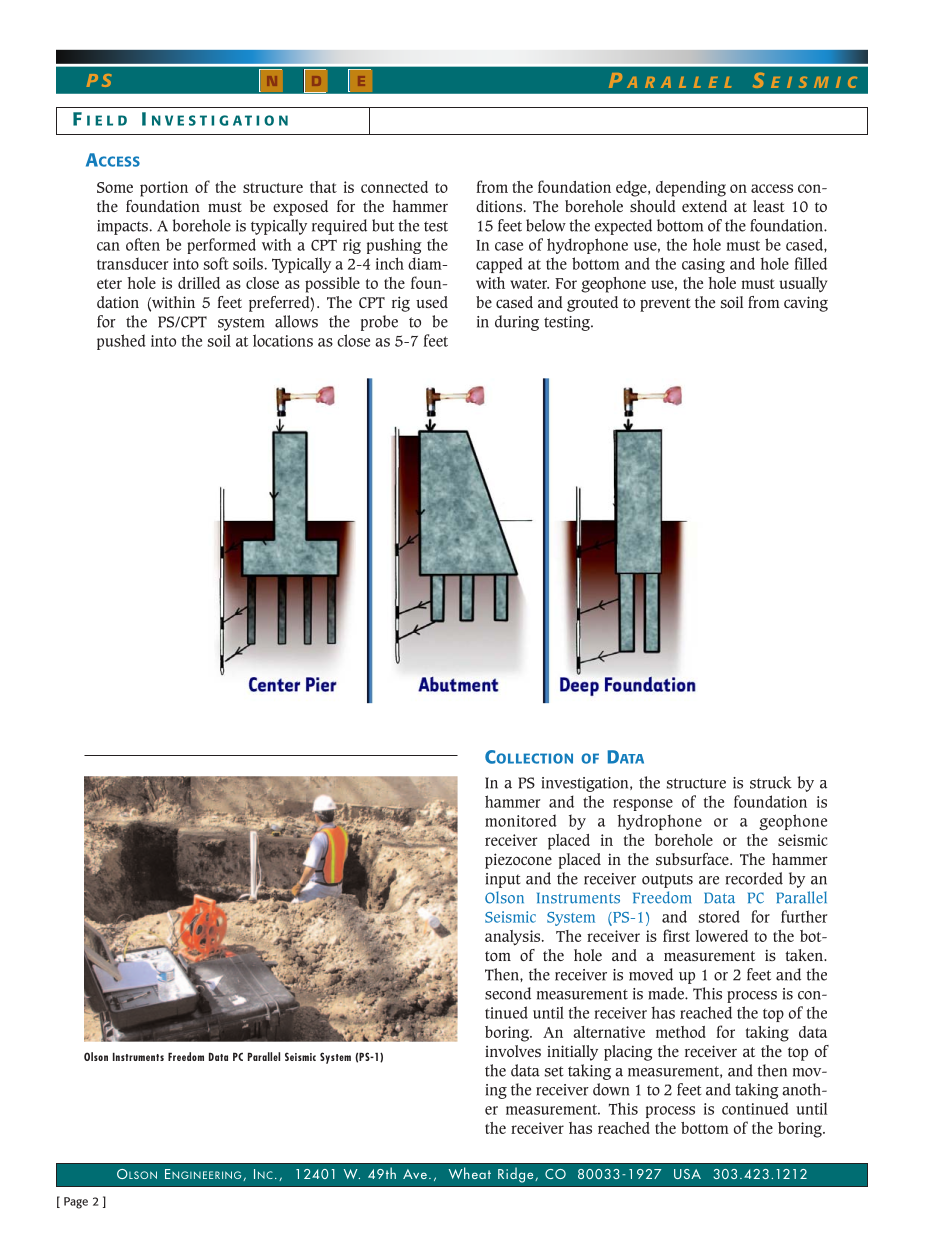 This image has width=952, height=1233. What do you see at coordinates (704, 206) in the image?
I see `extend` at bounding box center [704, 206].
